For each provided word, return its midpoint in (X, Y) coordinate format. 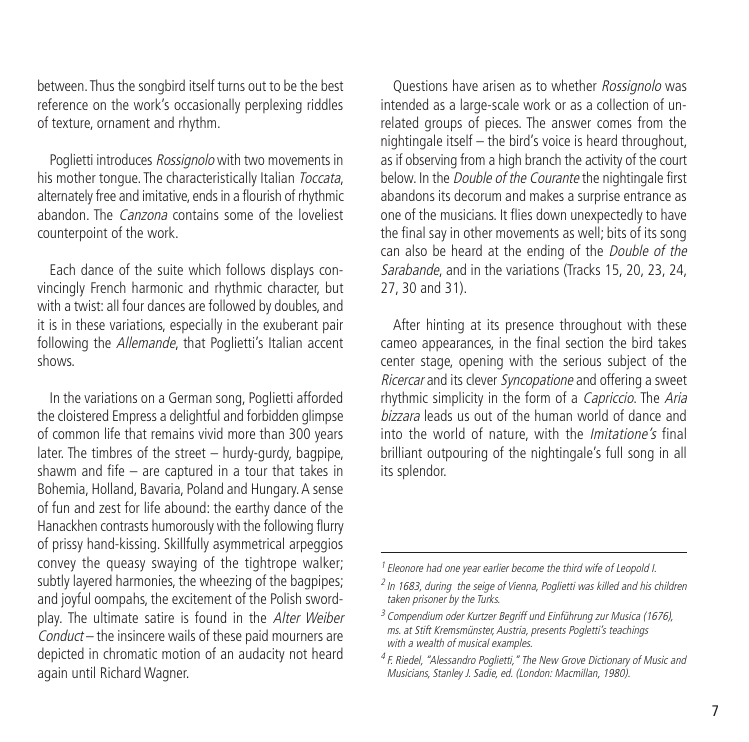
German (190, 397)
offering (620, 381)
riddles (325, 104)
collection (622, 104)
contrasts (124, 526)
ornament (123, 123)
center (398, 361)
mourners (297, 637)
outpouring (457, 454)
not (298, 654)
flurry (330, 527)
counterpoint (72, 234)
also (416, 250)
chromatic (130, 653)
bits (616, 232)
